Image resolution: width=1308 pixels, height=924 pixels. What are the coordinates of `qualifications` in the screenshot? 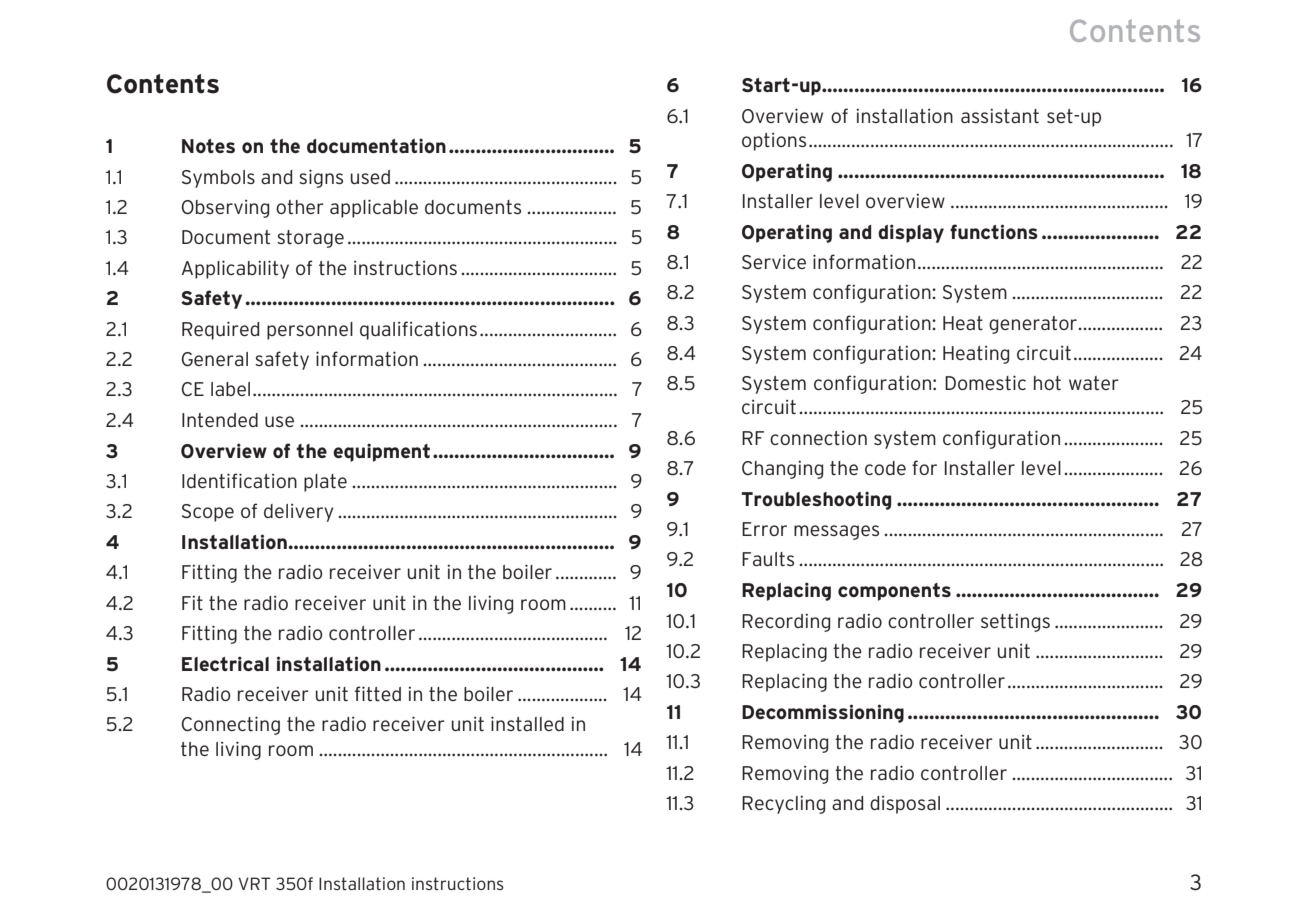 It's located at (418, 330).
